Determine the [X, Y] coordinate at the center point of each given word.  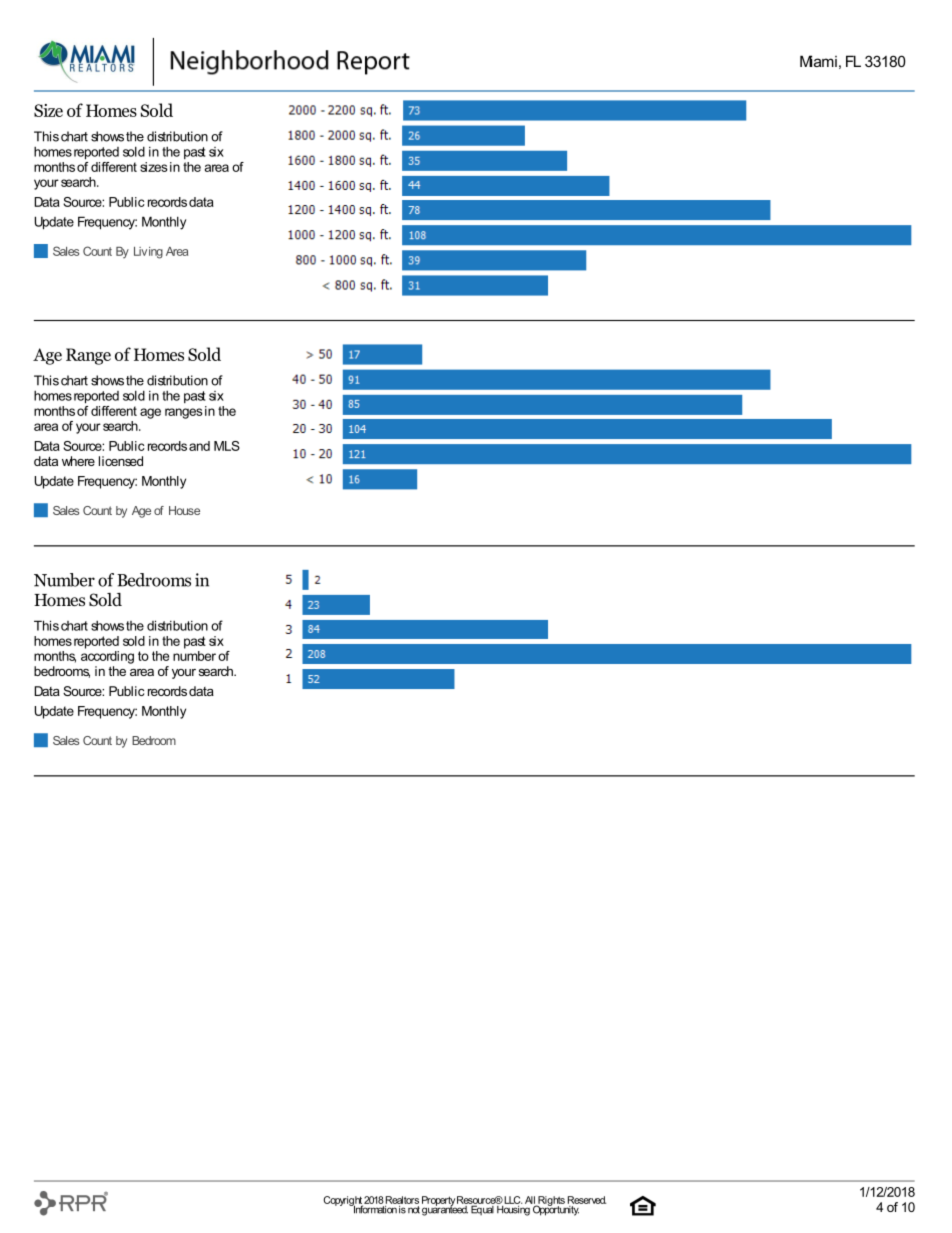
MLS [227, 446]
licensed [121, 461]
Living [148, 253]
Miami [818, 61]
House [184, 510]
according [107, 657]
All [531, 1201]
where [78, 461]
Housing [514, 1209]
